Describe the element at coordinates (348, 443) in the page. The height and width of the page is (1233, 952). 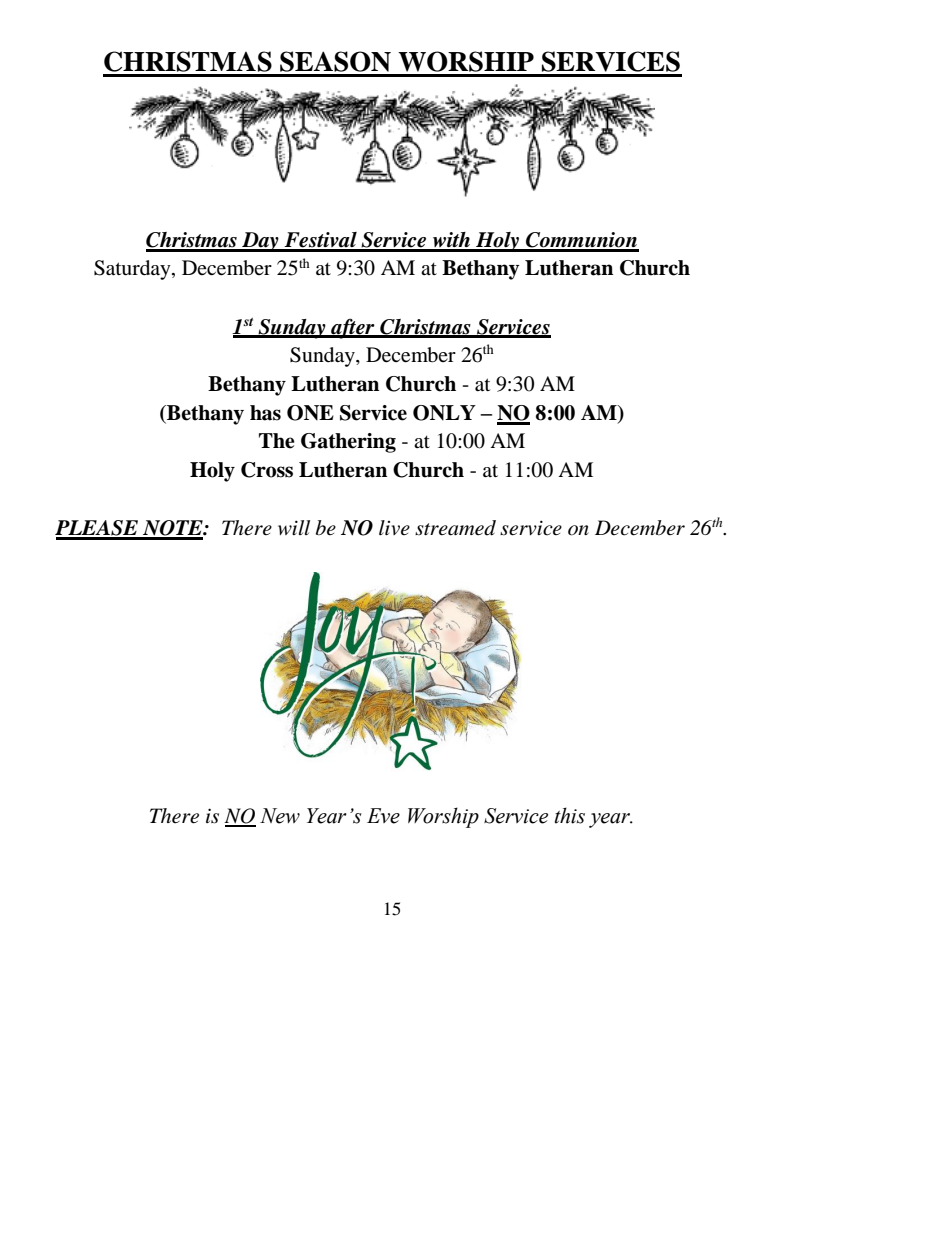
I see `Gathering` at that location.
